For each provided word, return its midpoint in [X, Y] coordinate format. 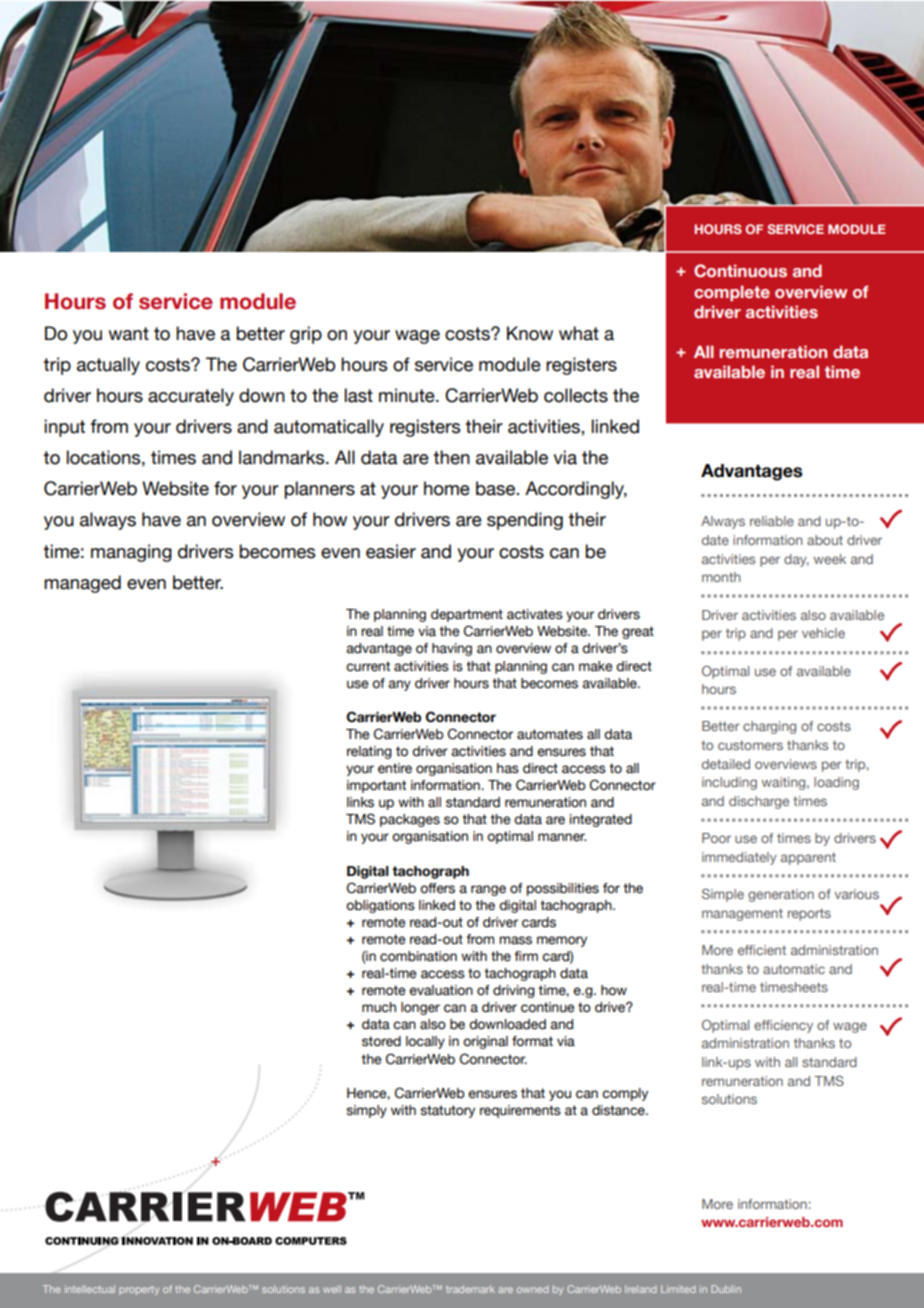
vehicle [823, 633]
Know [530, 333]
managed [82, 584]
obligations [380, 906]
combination [418, 956]
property [139, 1290]
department [467, 615]
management [742, 914]
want [128, 334]
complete [732, 293]
